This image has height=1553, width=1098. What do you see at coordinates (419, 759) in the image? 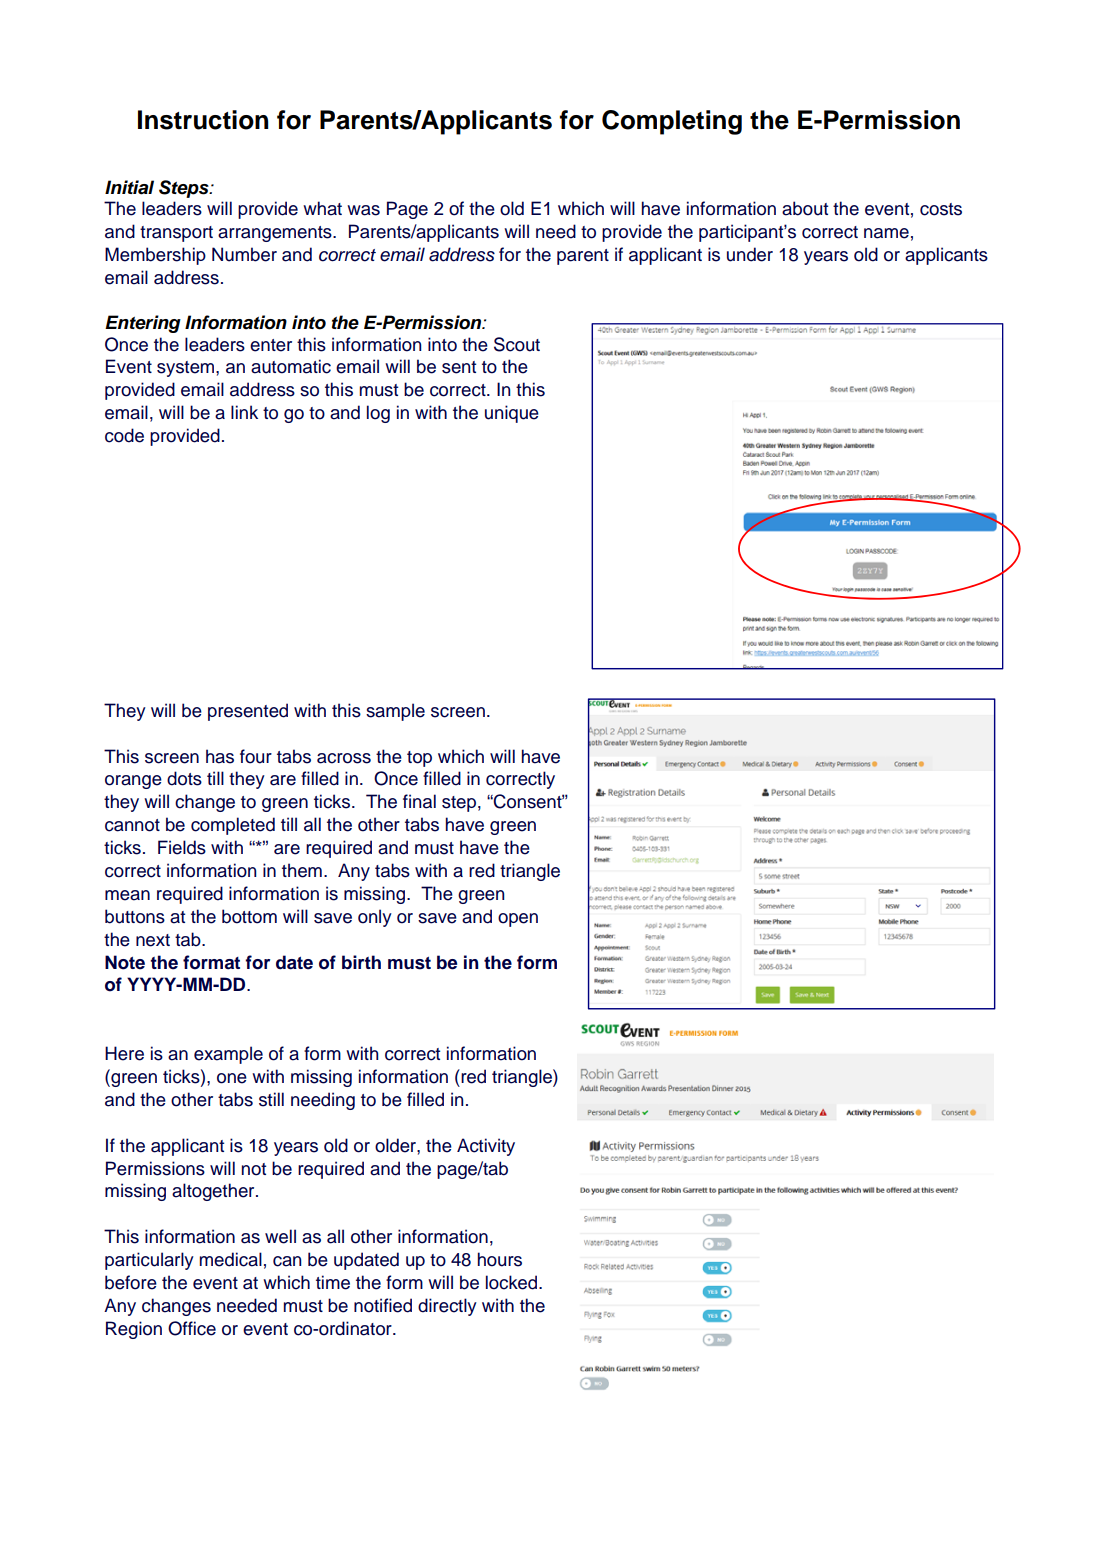
I see `top` at bounding box center [419, 759].
